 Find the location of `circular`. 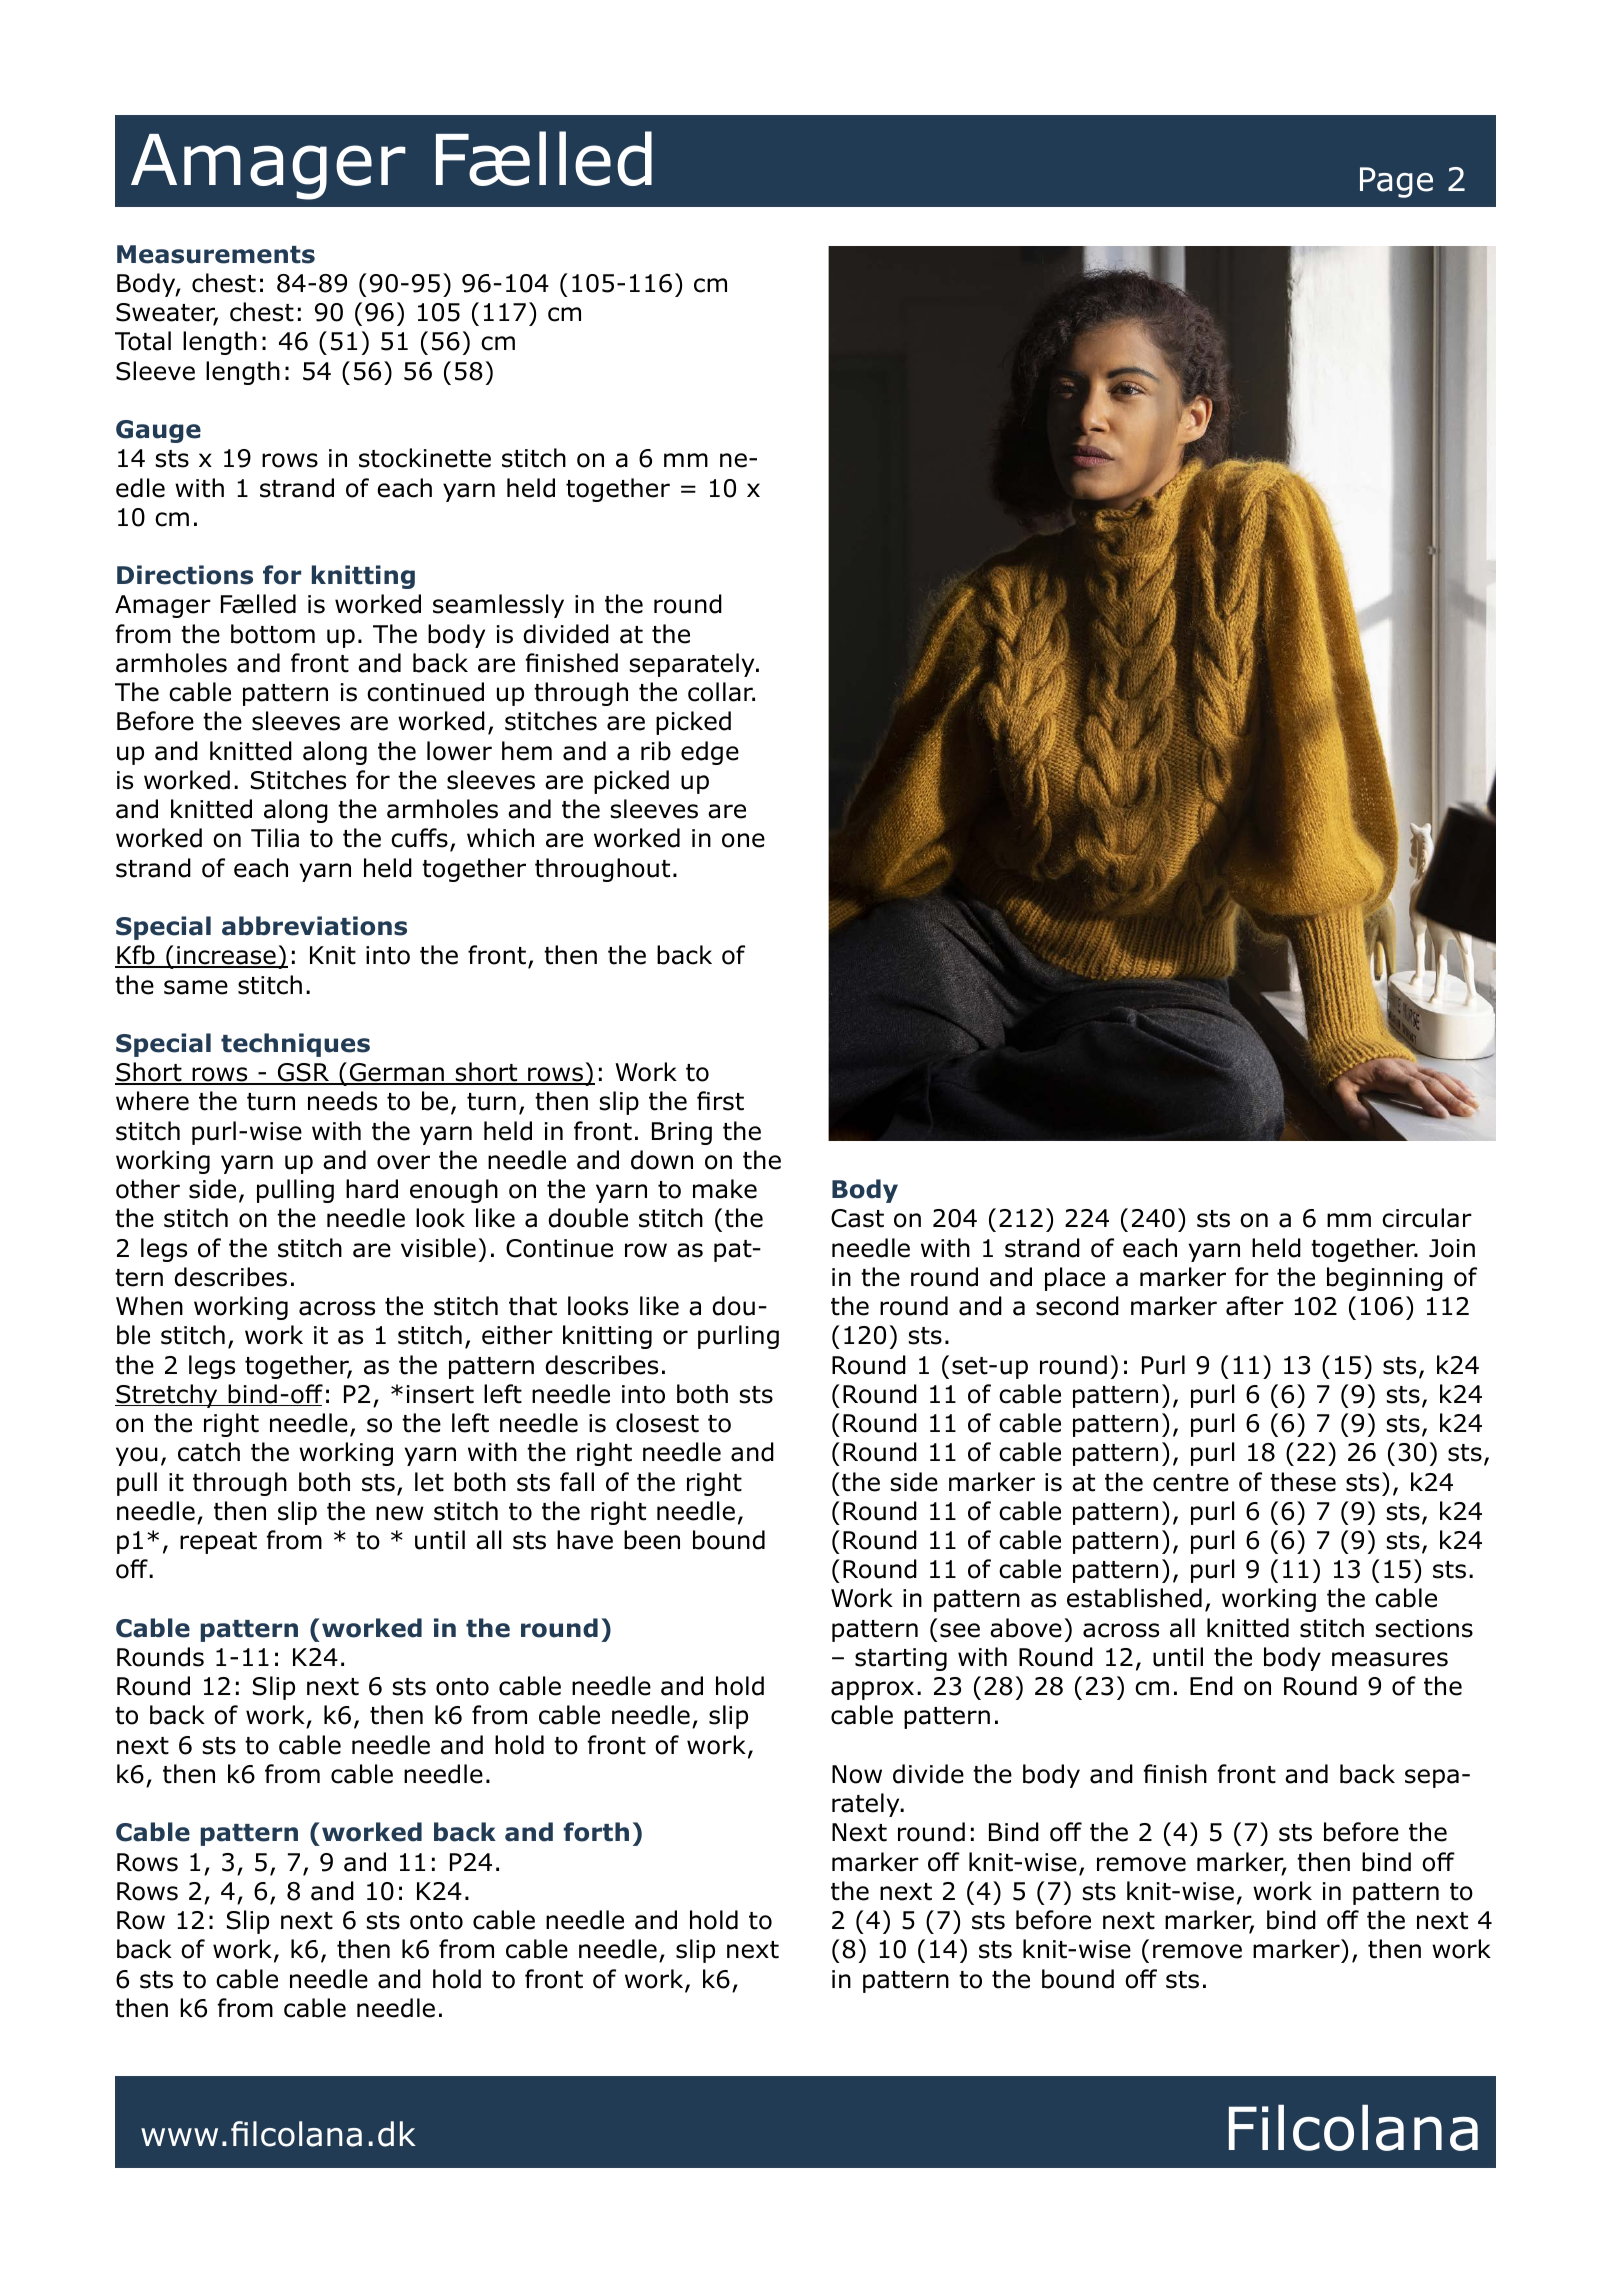

circular is located at coordinates (1427, 1218).
